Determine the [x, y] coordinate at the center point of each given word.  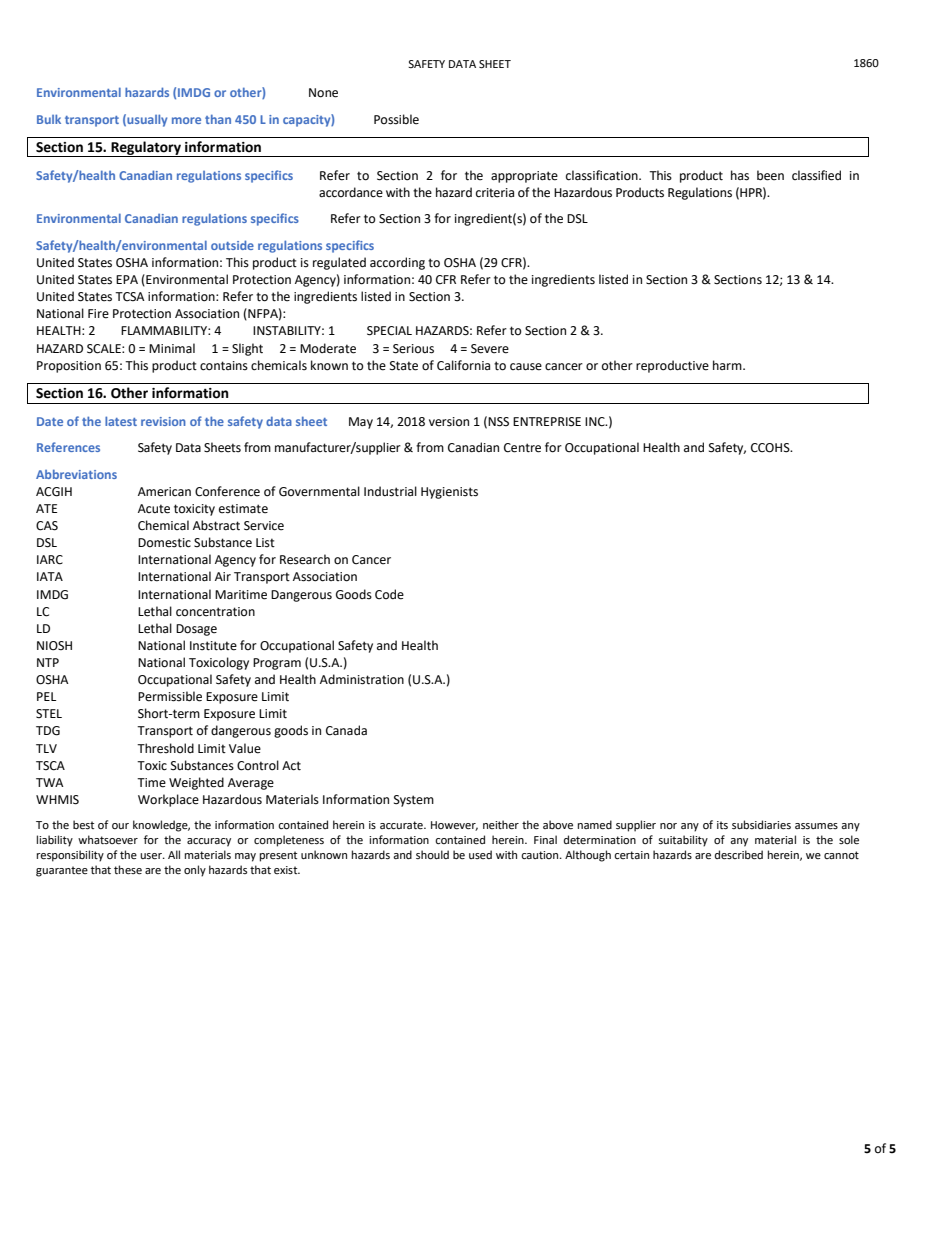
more [186, 120]
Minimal [172, 348]
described [739, 855]
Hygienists [449, 493]
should [432, 855]
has [740, 175]
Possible [396, 119]
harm [728, 365]
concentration [215, 612]
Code [389, 594]
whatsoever [108, 840]
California [463, 365]
